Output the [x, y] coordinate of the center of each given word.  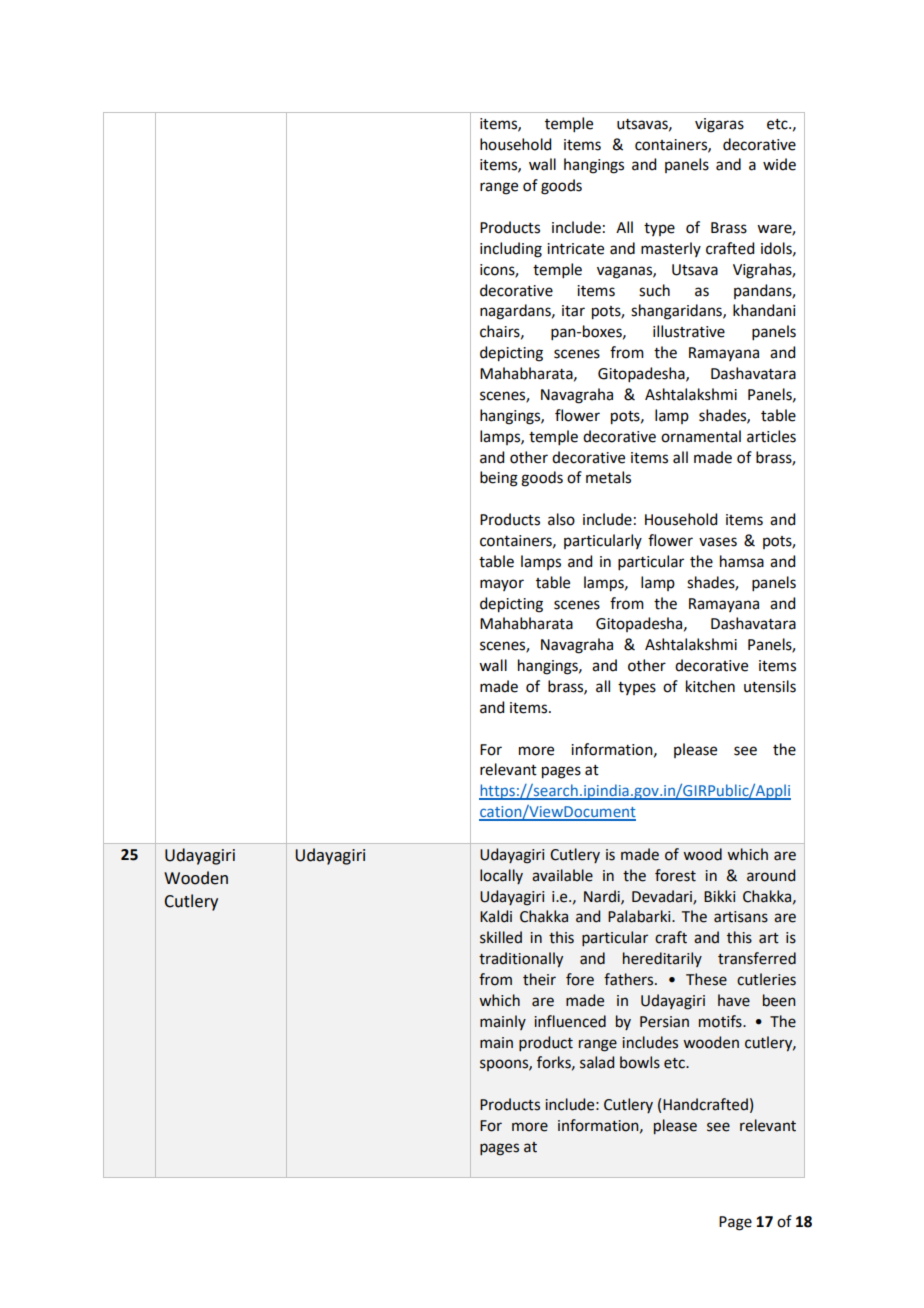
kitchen [710, 686]
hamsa [742, 561]
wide [779, 164]
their [539, 979]
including [511, 250]
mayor [502, 585]
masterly [671, 249]
